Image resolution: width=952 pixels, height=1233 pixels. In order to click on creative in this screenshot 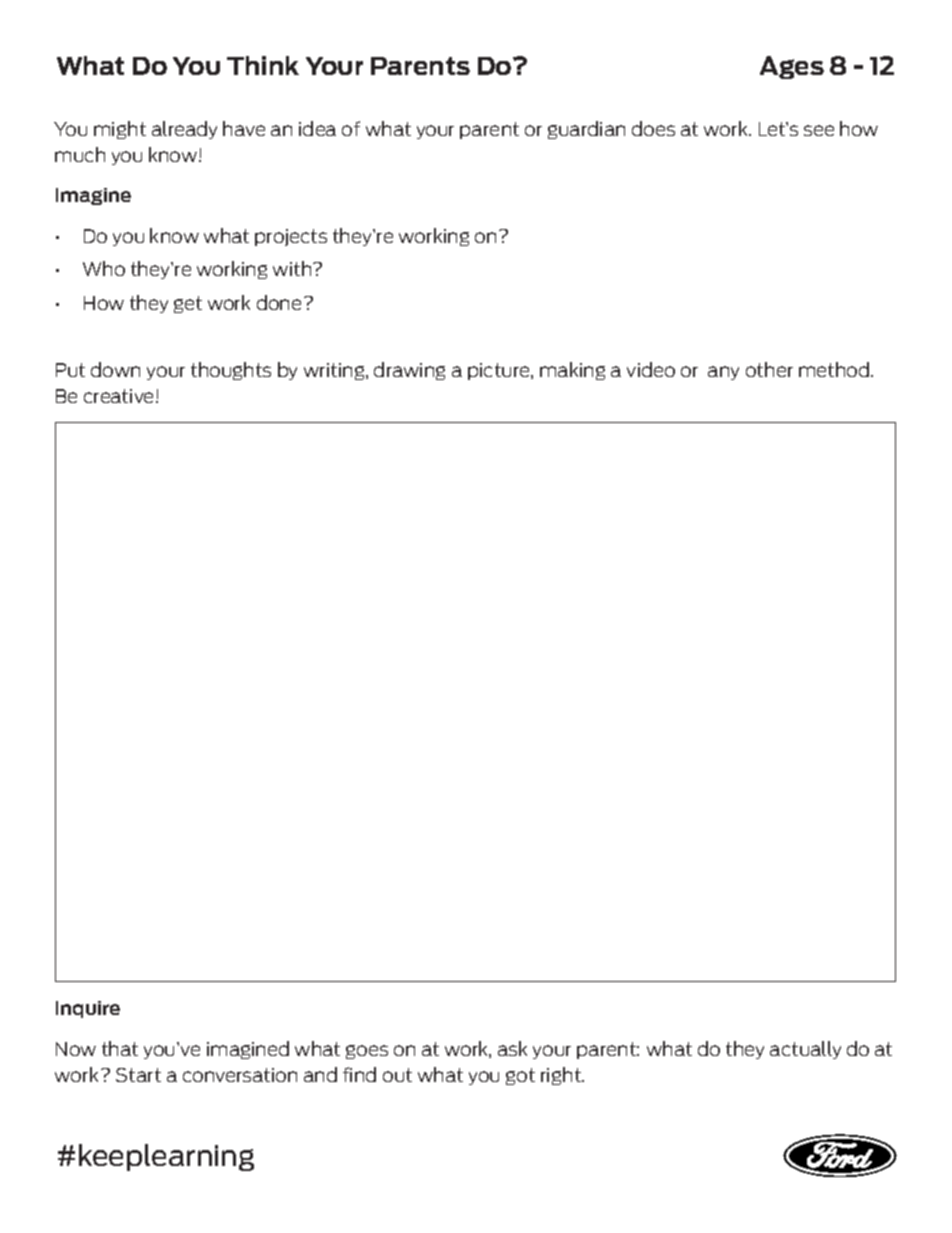, I will do `click(118, 396)`.
